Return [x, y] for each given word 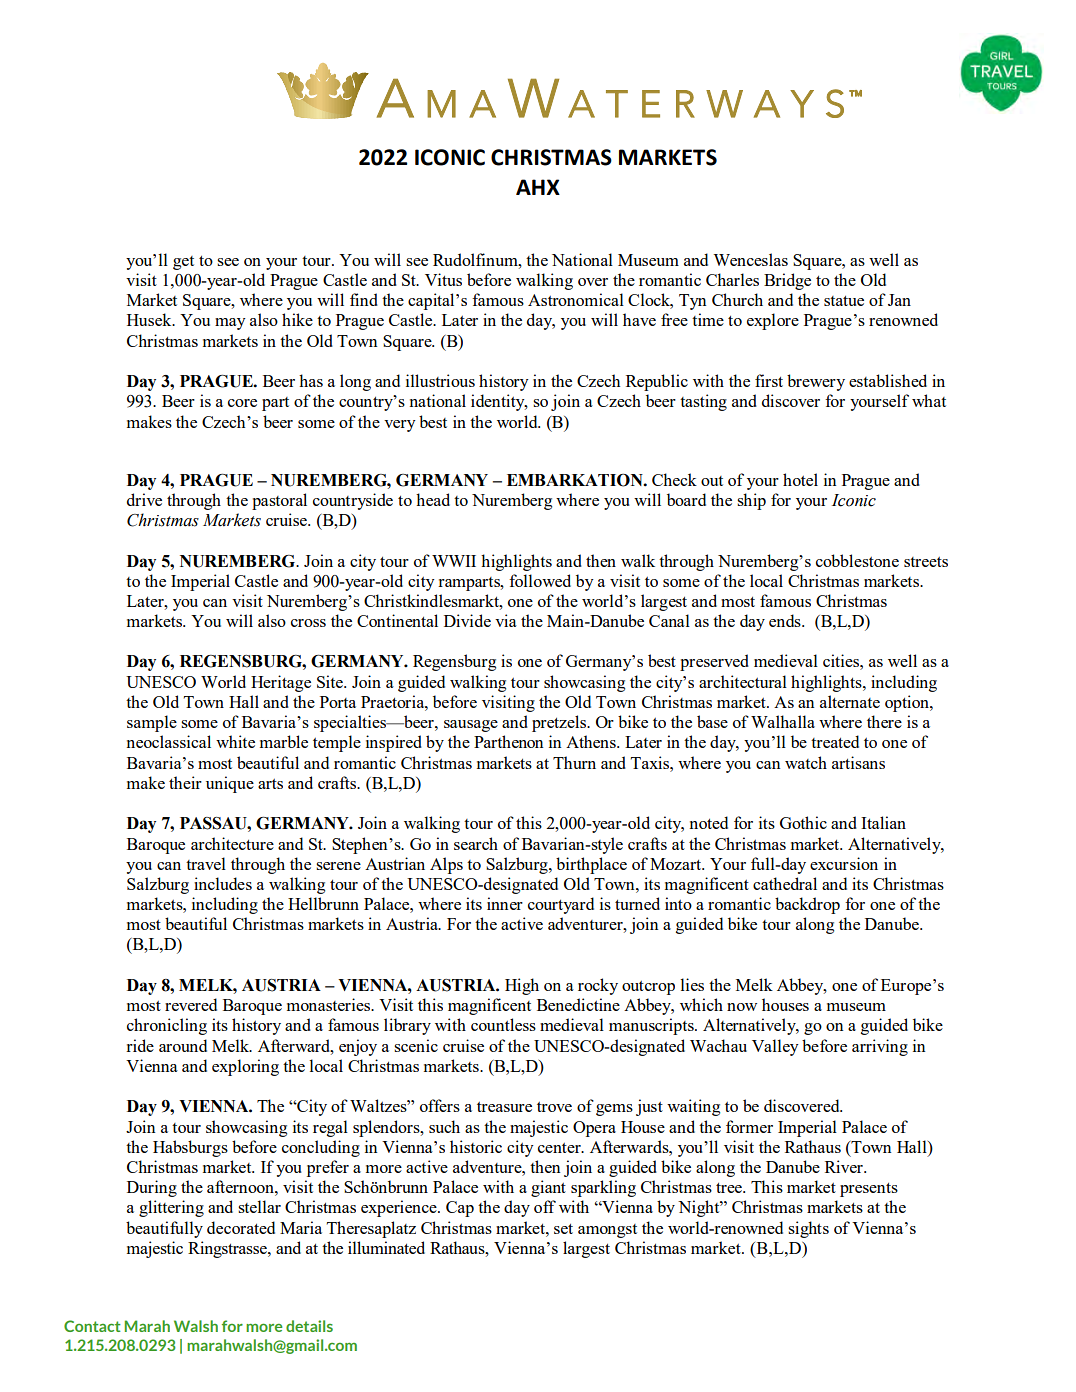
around [183, 1045]
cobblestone [857, 560]
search [476, 843]
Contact [92, 1326]
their [185, 782]
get [183, 263]
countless [503, 1024]
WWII [454, 561]
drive [144, 499]
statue [844, 301]
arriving [880, 1047]
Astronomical [576, 299]
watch [806, 762]
